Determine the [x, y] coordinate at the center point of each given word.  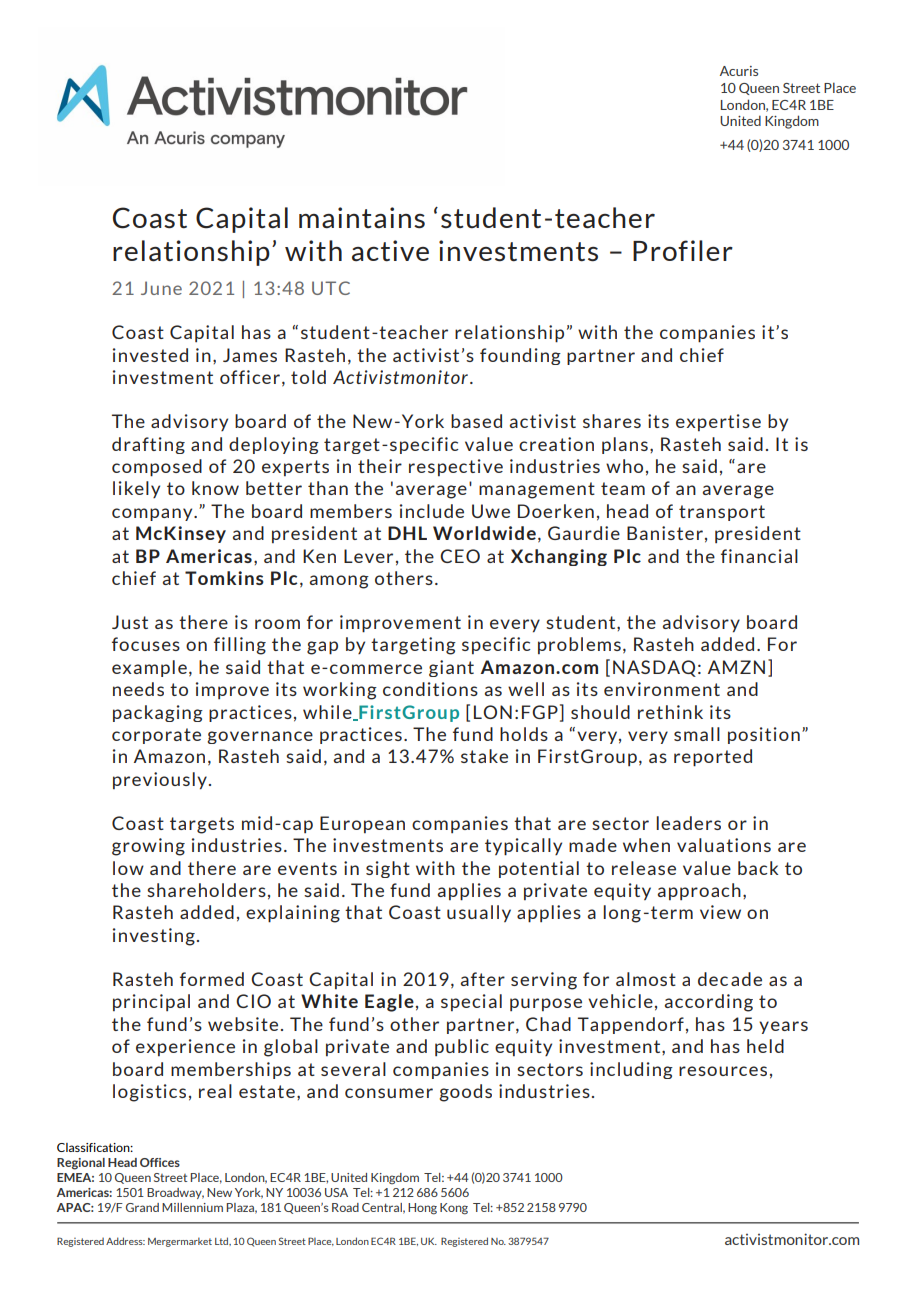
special [471, 1002]
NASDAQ [654, 668]
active [390, 251]
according [709, 1003]
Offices [160, 1162]
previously [160, 781]
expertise [718, 422]
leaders [688, 823]
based [476, 421]
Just [130, 622]
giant [451, 668]
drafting [148, 445]
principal [151, 1002]
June [161, 288]
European [362, 824]
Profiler [683, 250]
